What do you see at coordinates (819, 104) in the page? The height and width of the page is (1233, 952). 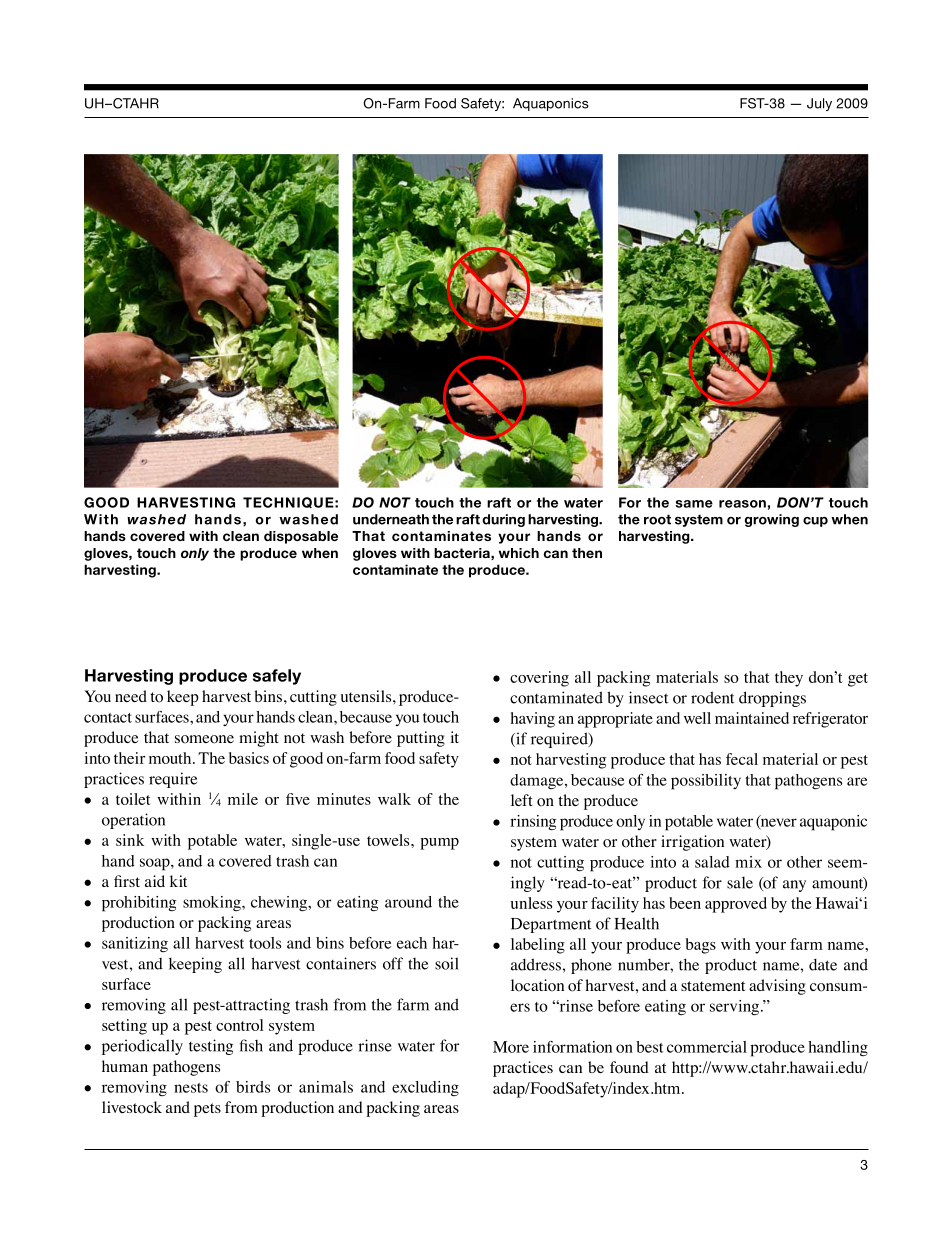 I see `July` at bounding box center [819, 104].
